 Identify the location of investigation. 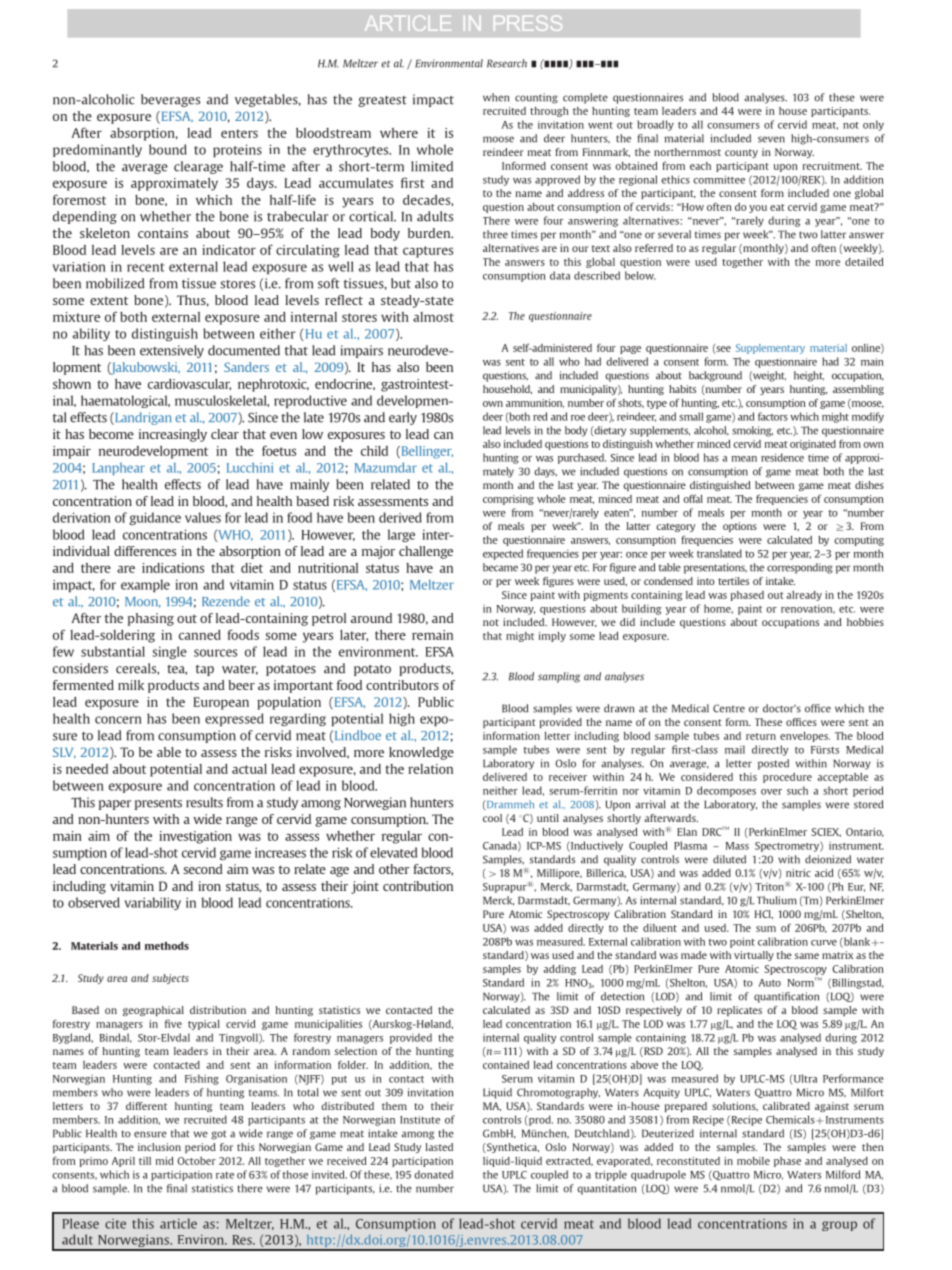
(195, 837).
